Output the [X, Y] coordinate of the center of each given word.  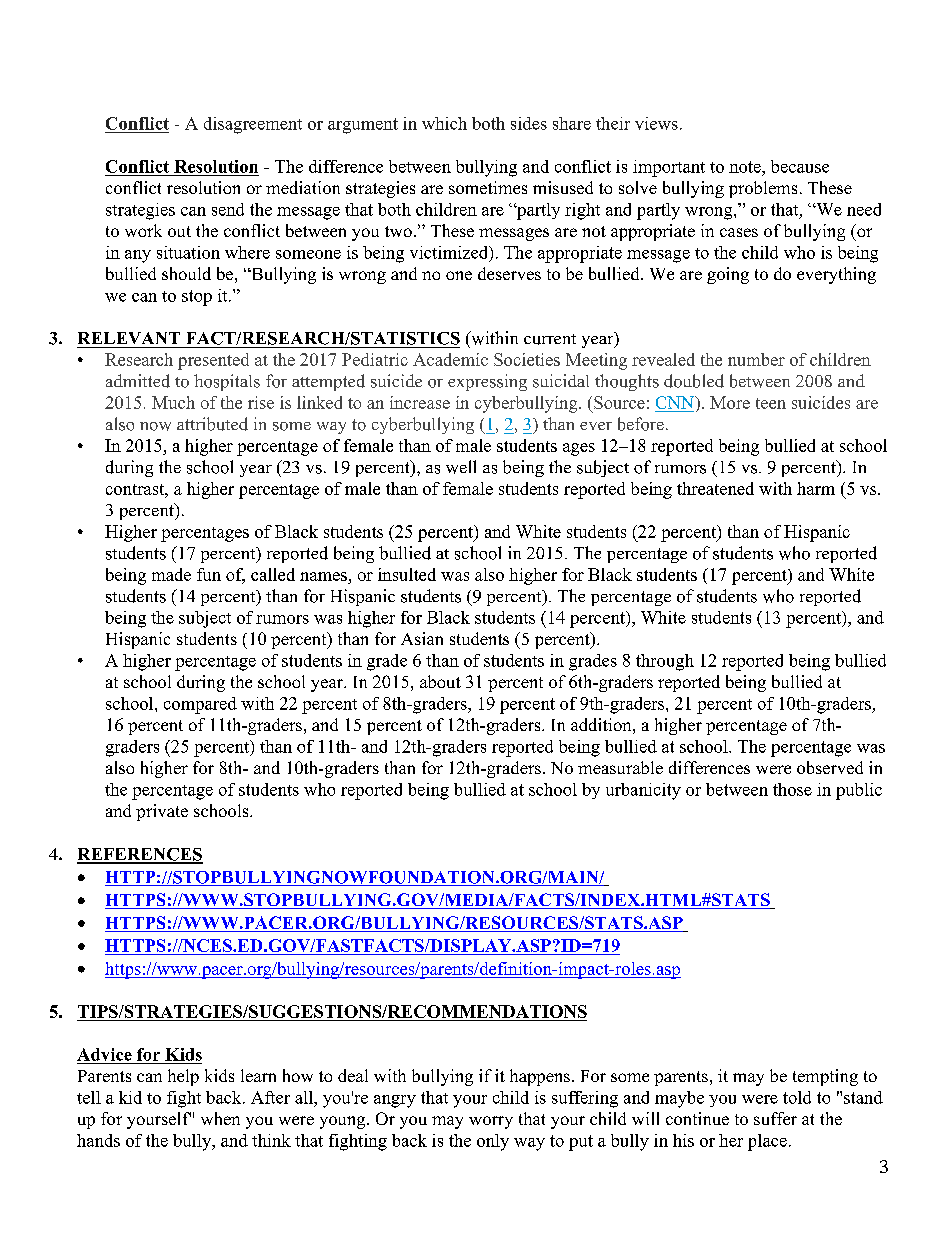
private [162, 812]
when [220, 1118]
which [444, 123]
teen [771, 403]
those [792, 789]
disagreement [253, 125]
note [746, 167]
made [171, 574]
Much [173, 402]
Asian [422, 638]
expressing [487, 382]
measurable [620, 767]
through [665, 662]
